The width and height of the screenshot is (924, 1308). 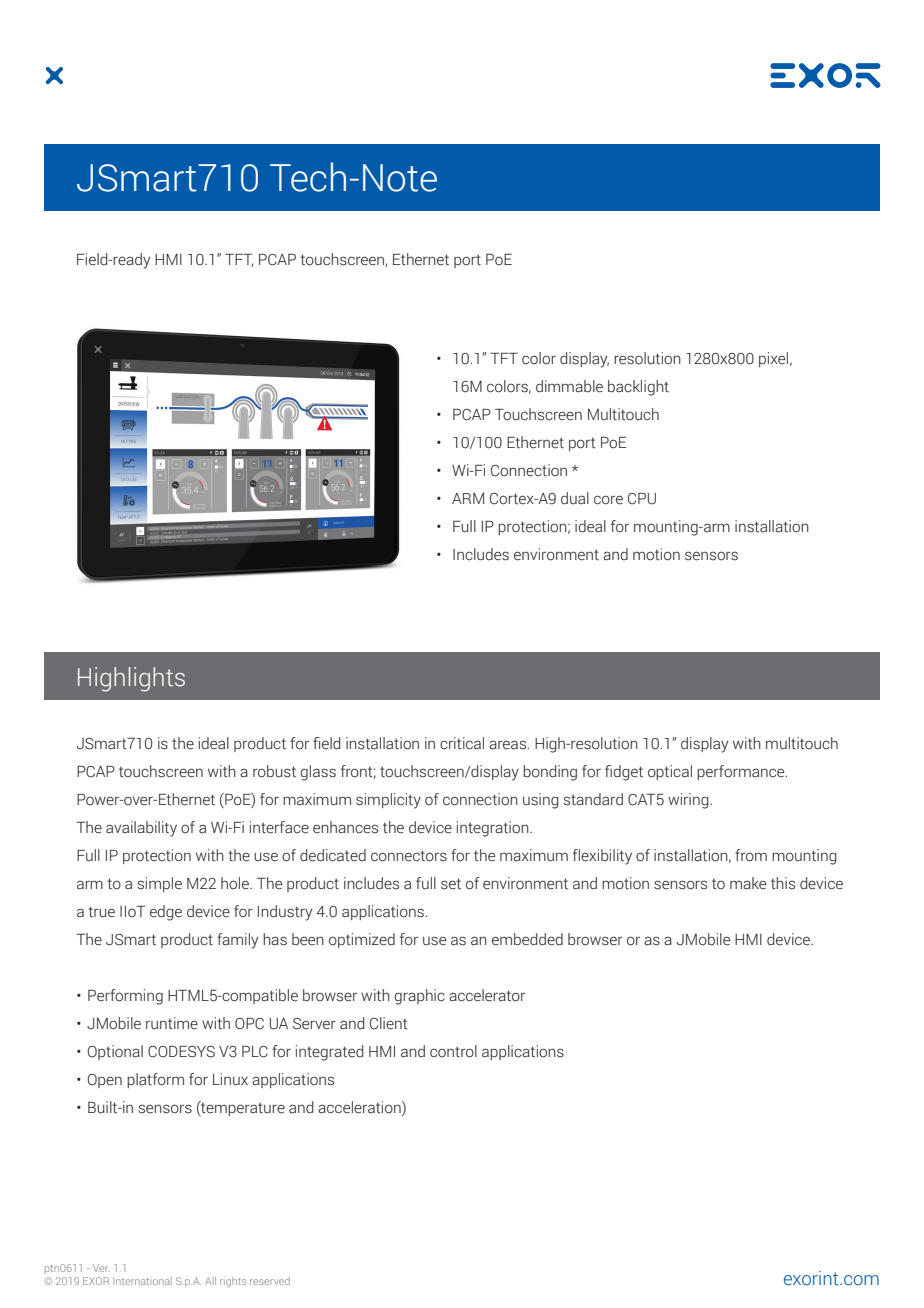 I want to click on control, so click(x=453, y=1051).
